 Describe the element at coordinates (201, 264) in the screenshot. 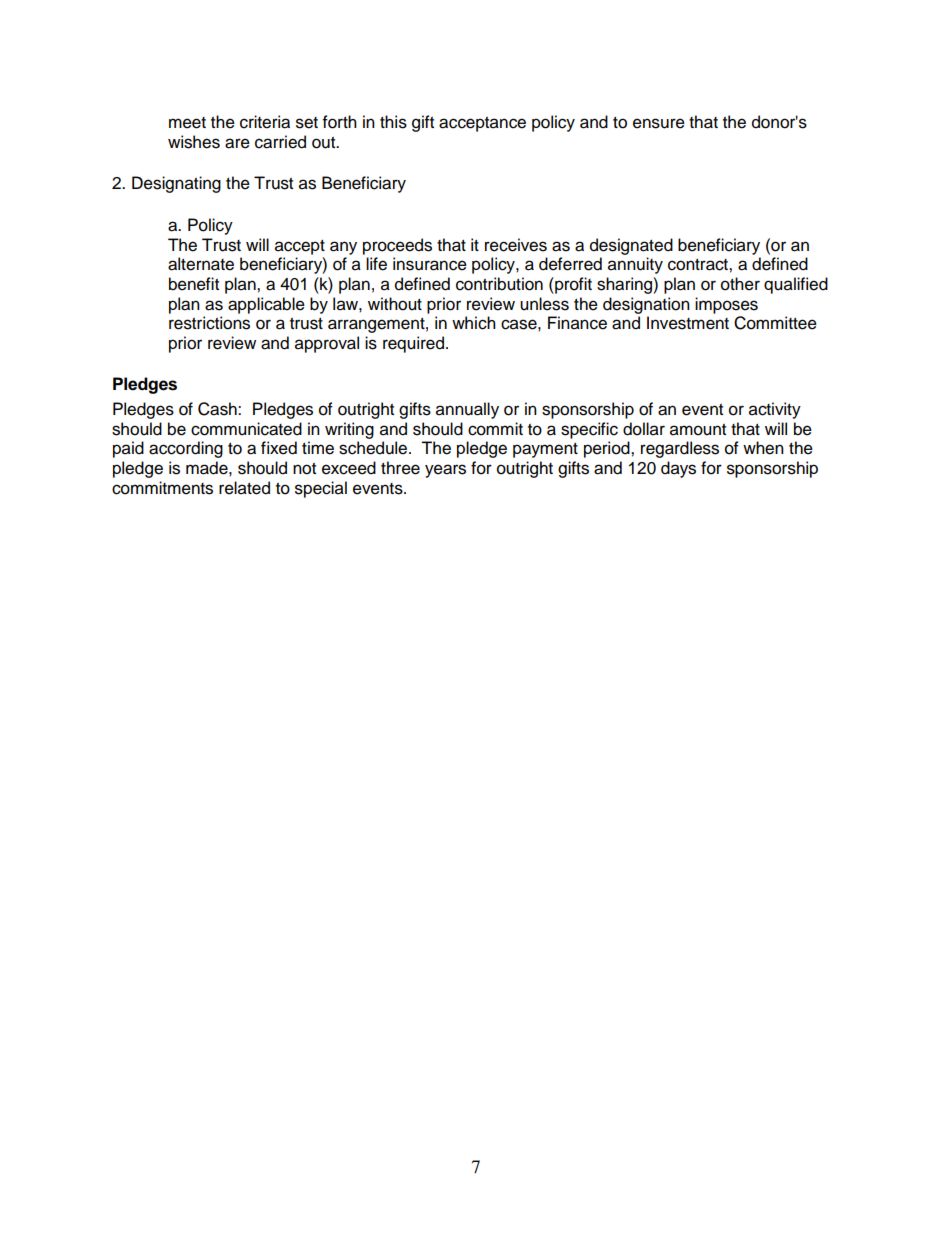

I see `alternate` at that location.
